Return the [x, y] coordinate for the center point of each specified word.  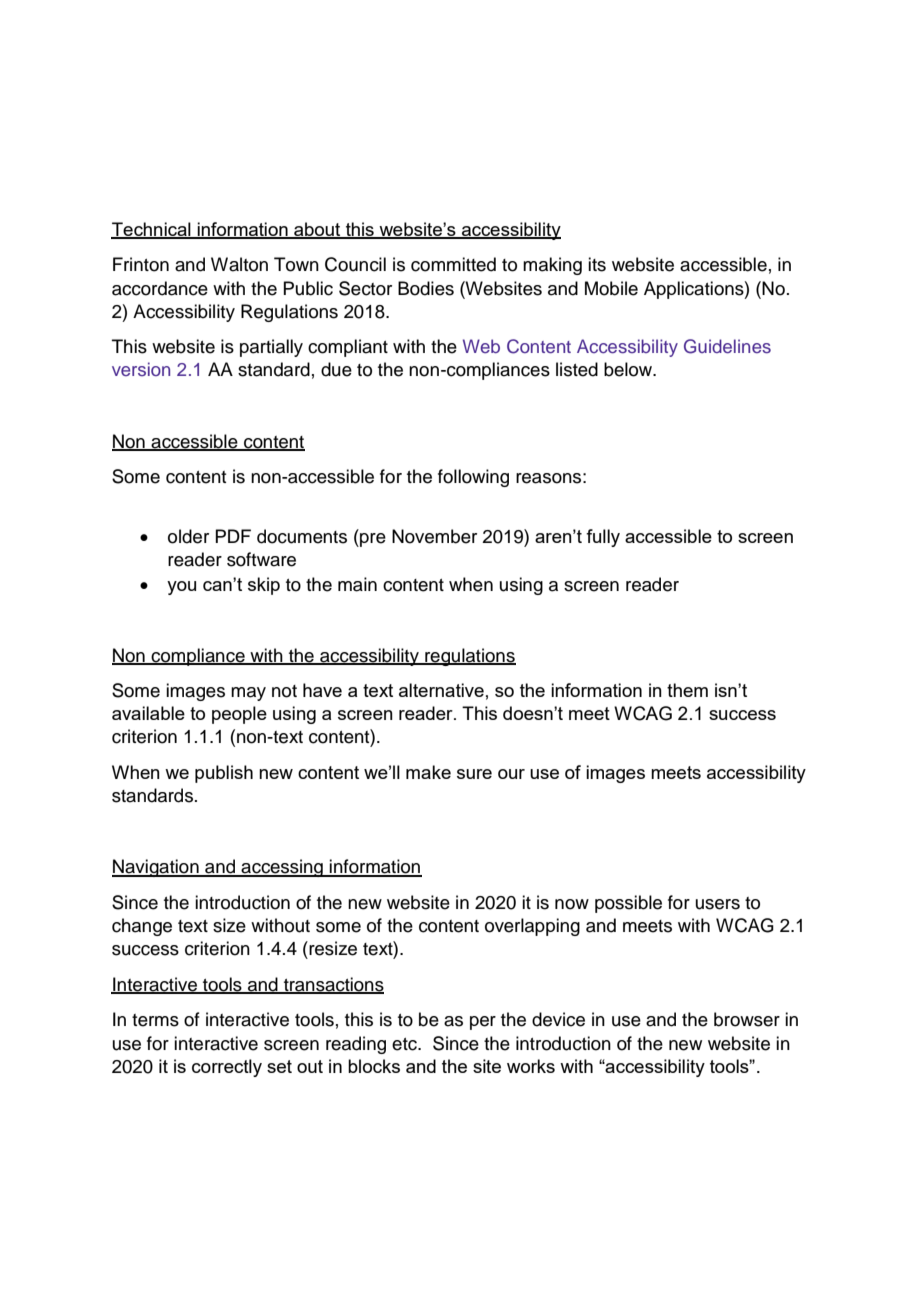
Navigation [156, 868]
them [687, 690]
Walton [239, 264]
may [248, 694]
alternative [441, 690]
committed [453, 264]
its [597, 264]
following [473, 478]
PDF [233, 536]
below [629, 369]
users [718, 904]
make [428, 772]
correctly [227, 1068]
